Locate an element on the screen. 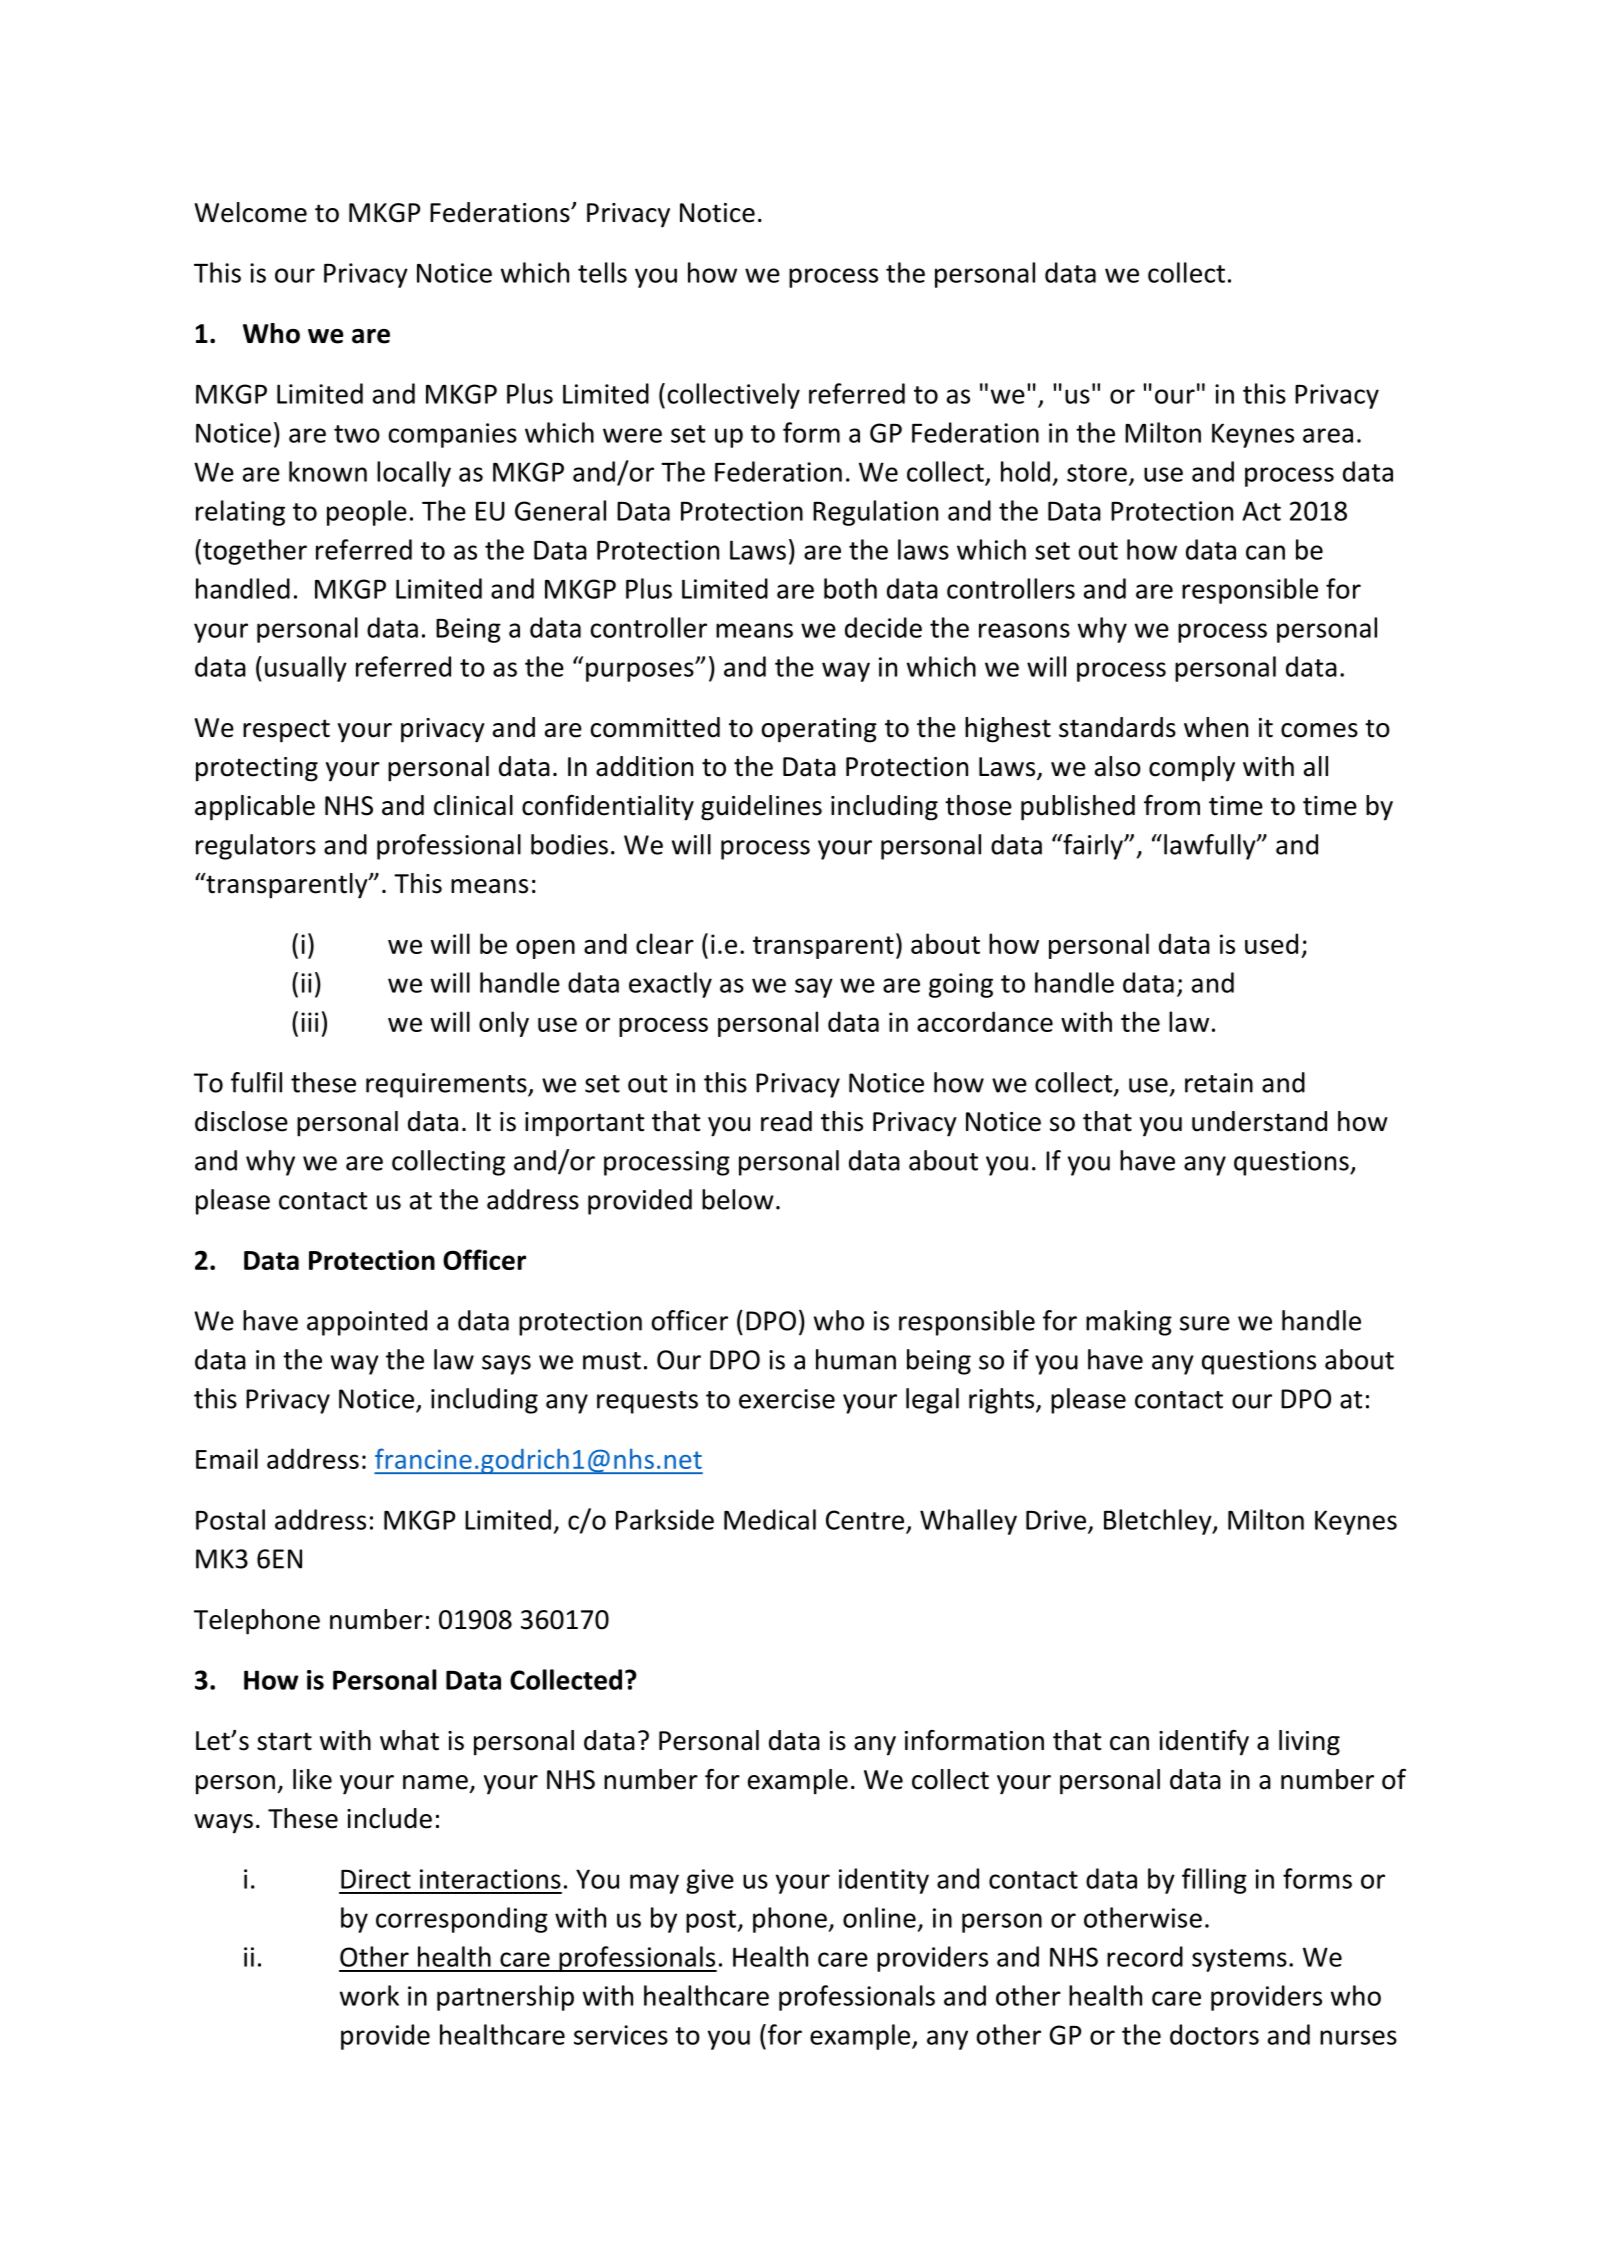  Medical is located at coordinates (770, 1519).
